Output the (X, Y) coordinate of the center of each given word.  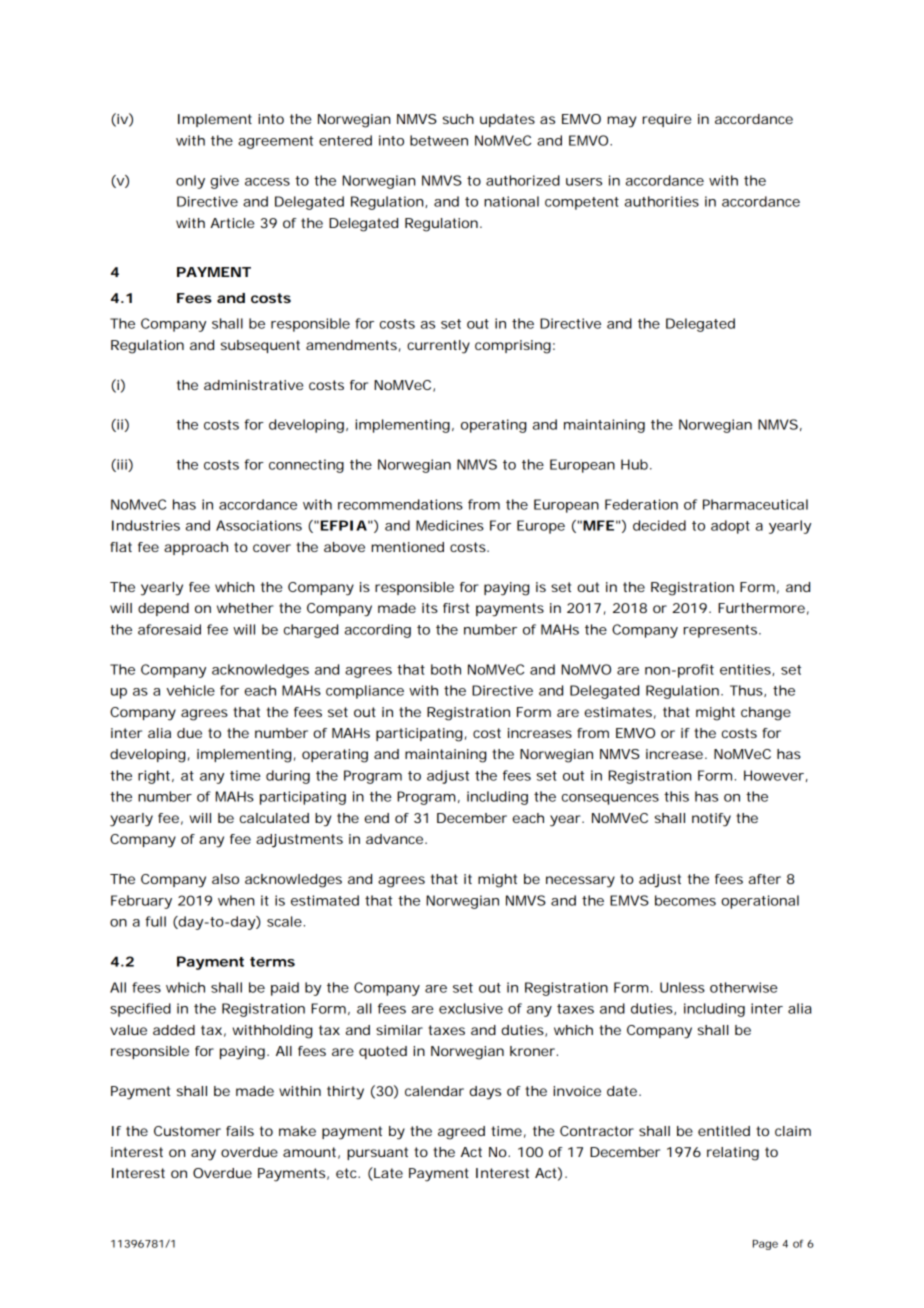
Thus (746, 690)
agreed (461, 1133)
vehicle (190, 690)
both (446, 669)
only (190, 182)
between (439, 140)
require (667, 120)
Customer (187, 1131)
